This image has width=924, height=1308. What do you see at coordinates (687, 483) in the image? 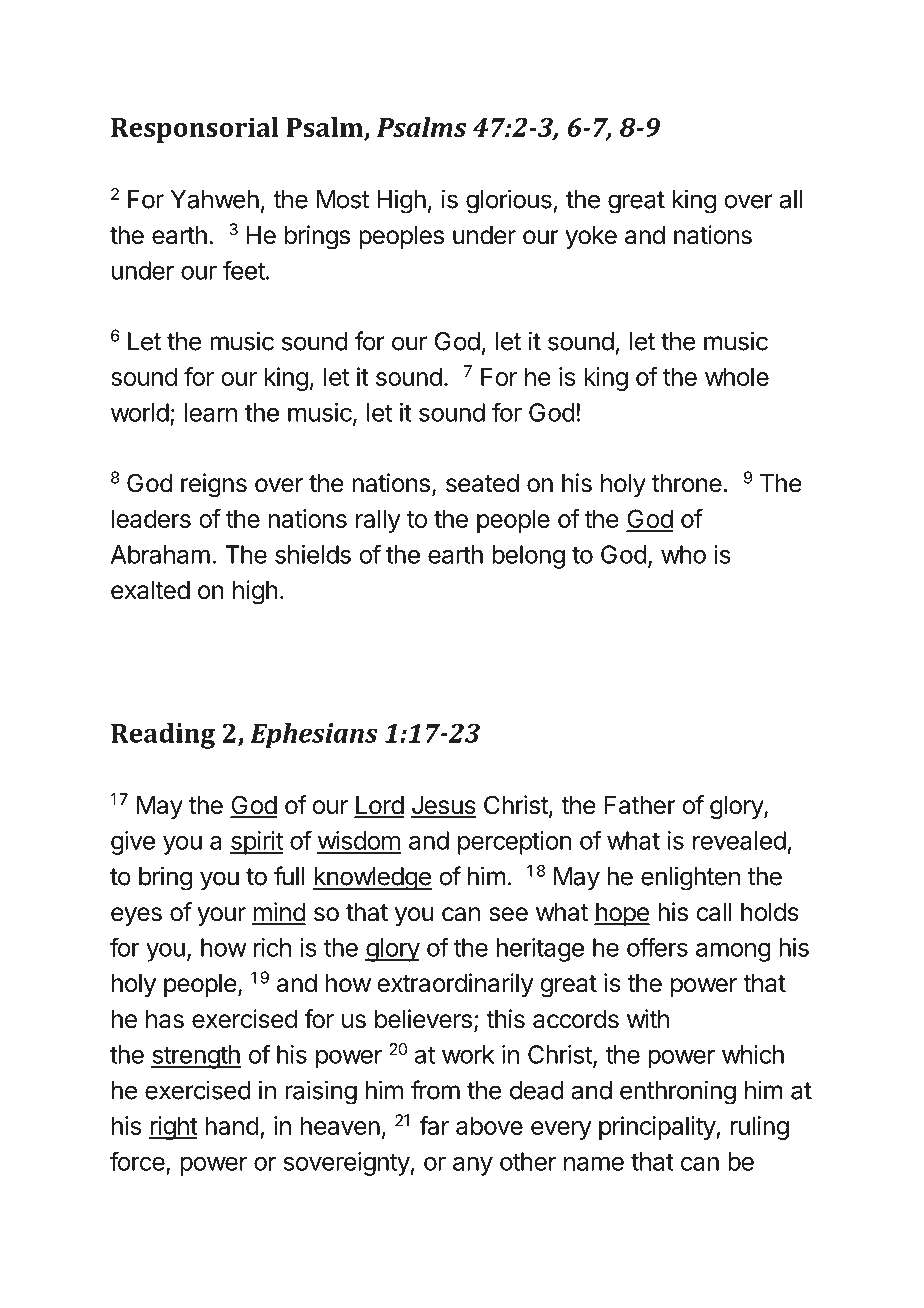
I see `throne` at bounding box center [687, 483].
